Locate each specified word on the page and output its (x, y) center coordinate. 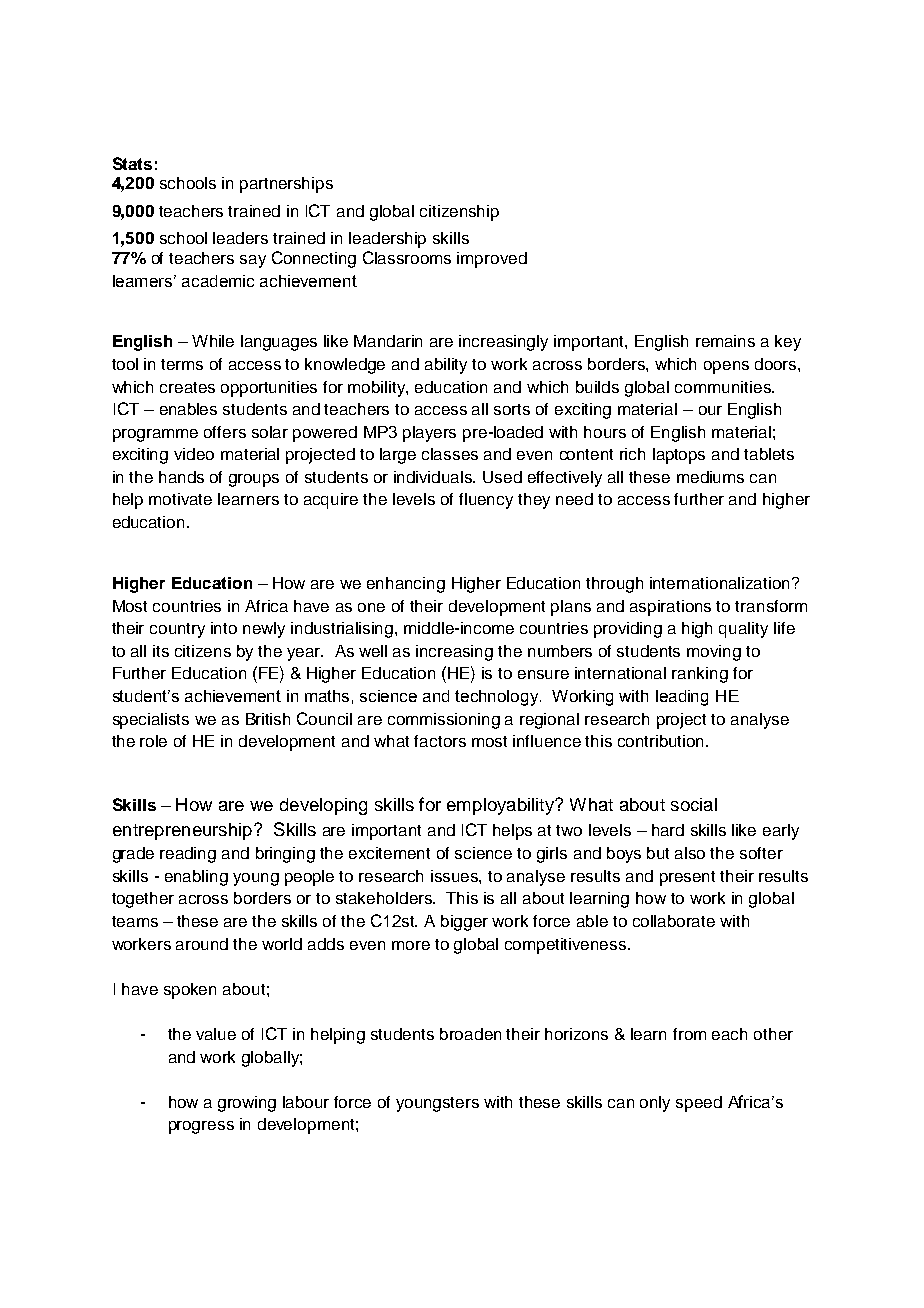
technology (498, 698)
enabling (196, 878)
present (687, 878)
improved (492, 260)
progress (201, 1127)
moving (714, 653)
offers (225, 432)
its (161, 651)
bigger (464, 923)
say (253, 261)
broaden (470, 1034)
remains (725, 341)
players (429, 434)
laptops (679, 456)
